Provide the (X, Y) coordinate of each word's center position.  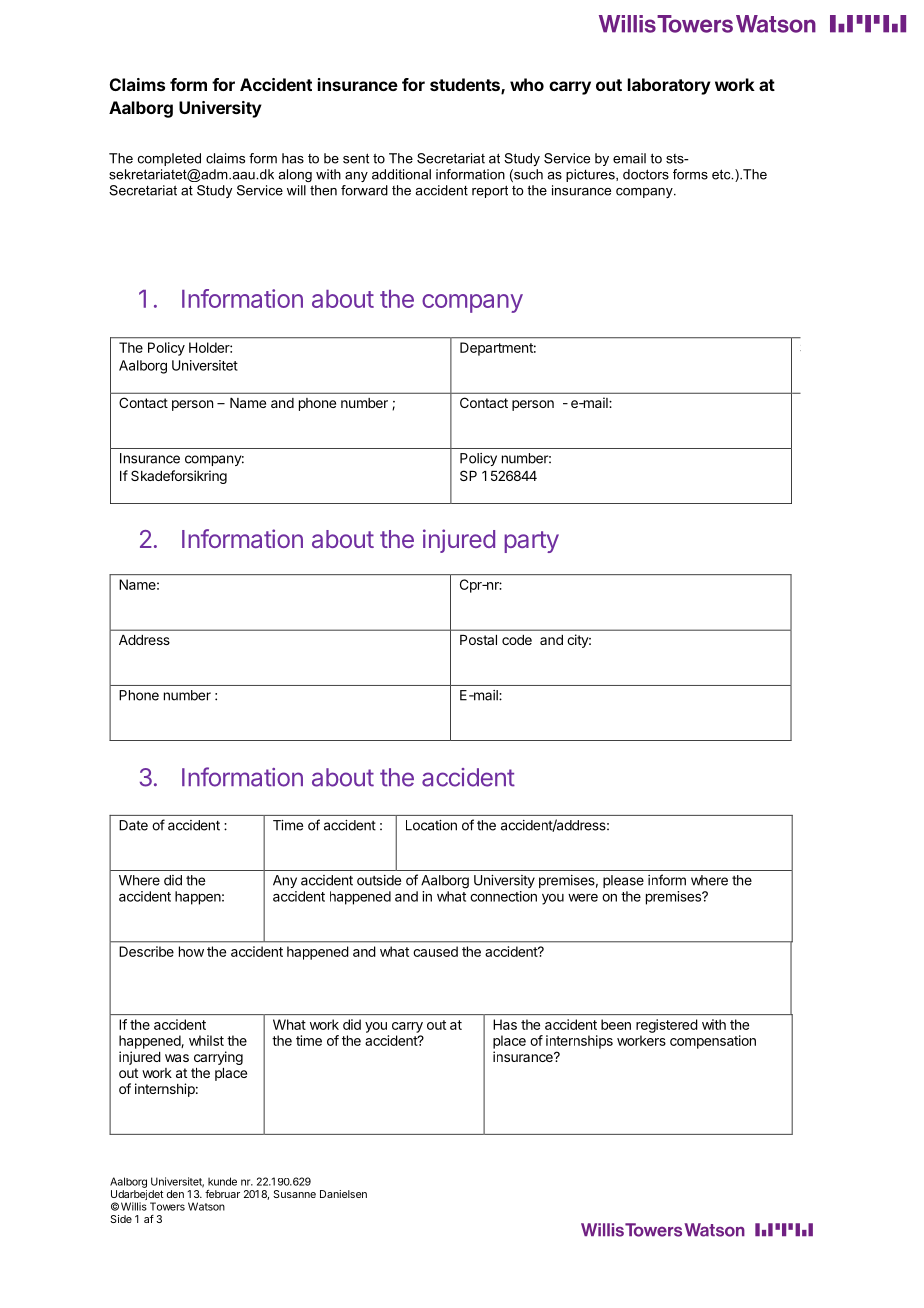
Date (133, 825)
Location (431, 825)
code (517, 640)
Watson (206, 1206)
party (531, 542)
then (323, 190)
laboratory (669, 86)
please (623, 881)
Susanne (294, 1194)
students (466, 86)
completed (169, 159)
